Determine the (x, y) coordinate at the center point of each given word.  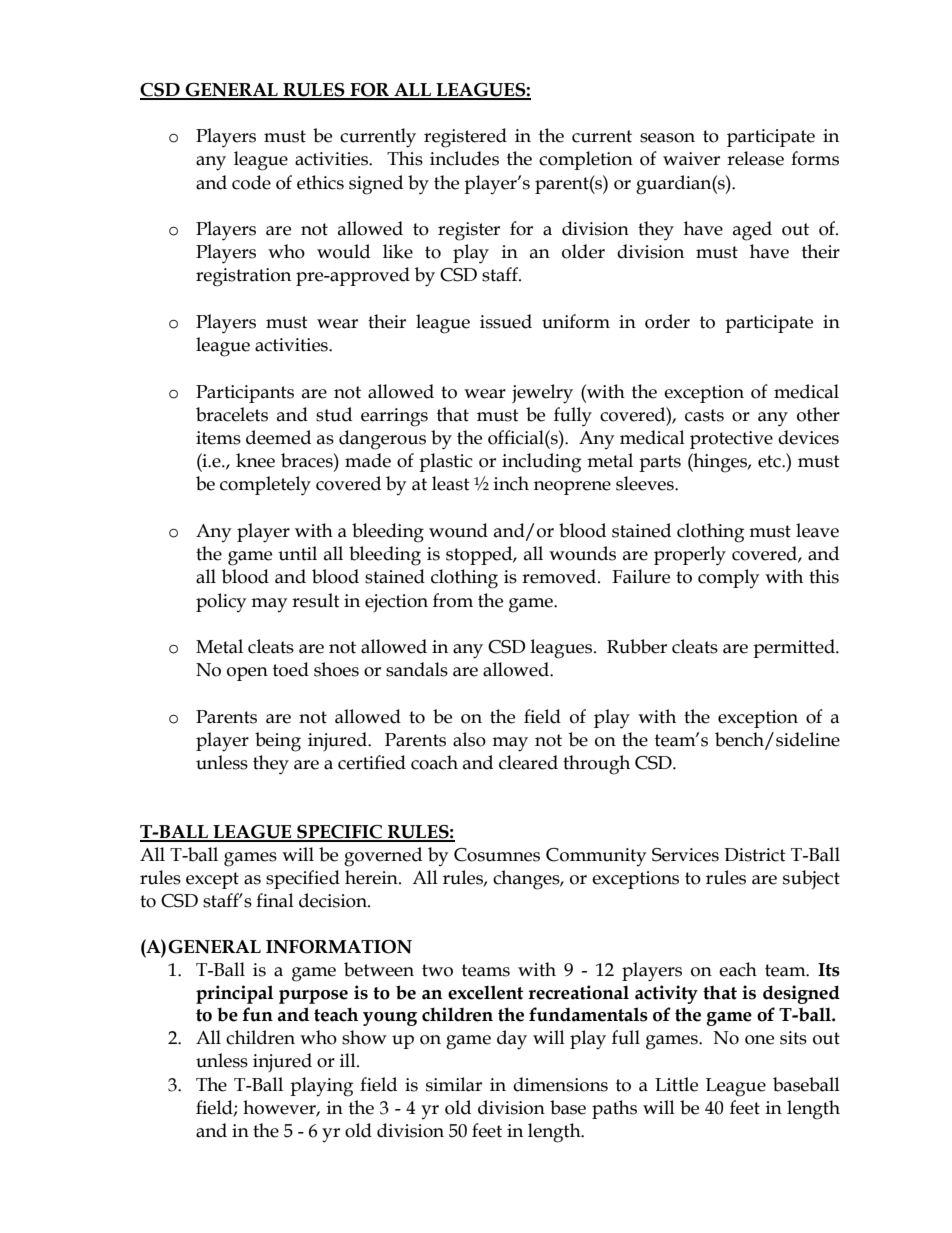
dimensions (560, 1084)
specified (303, 879)
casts (704, 415)
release (755, 158)
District (755, 855)
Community (596, 857)
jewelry (542, 394)
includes (464, 158)
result (316, 600)
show (364, 1037)
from (453, 600)
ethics (320, 182)
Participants (245, 394)
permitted (795, 648)
